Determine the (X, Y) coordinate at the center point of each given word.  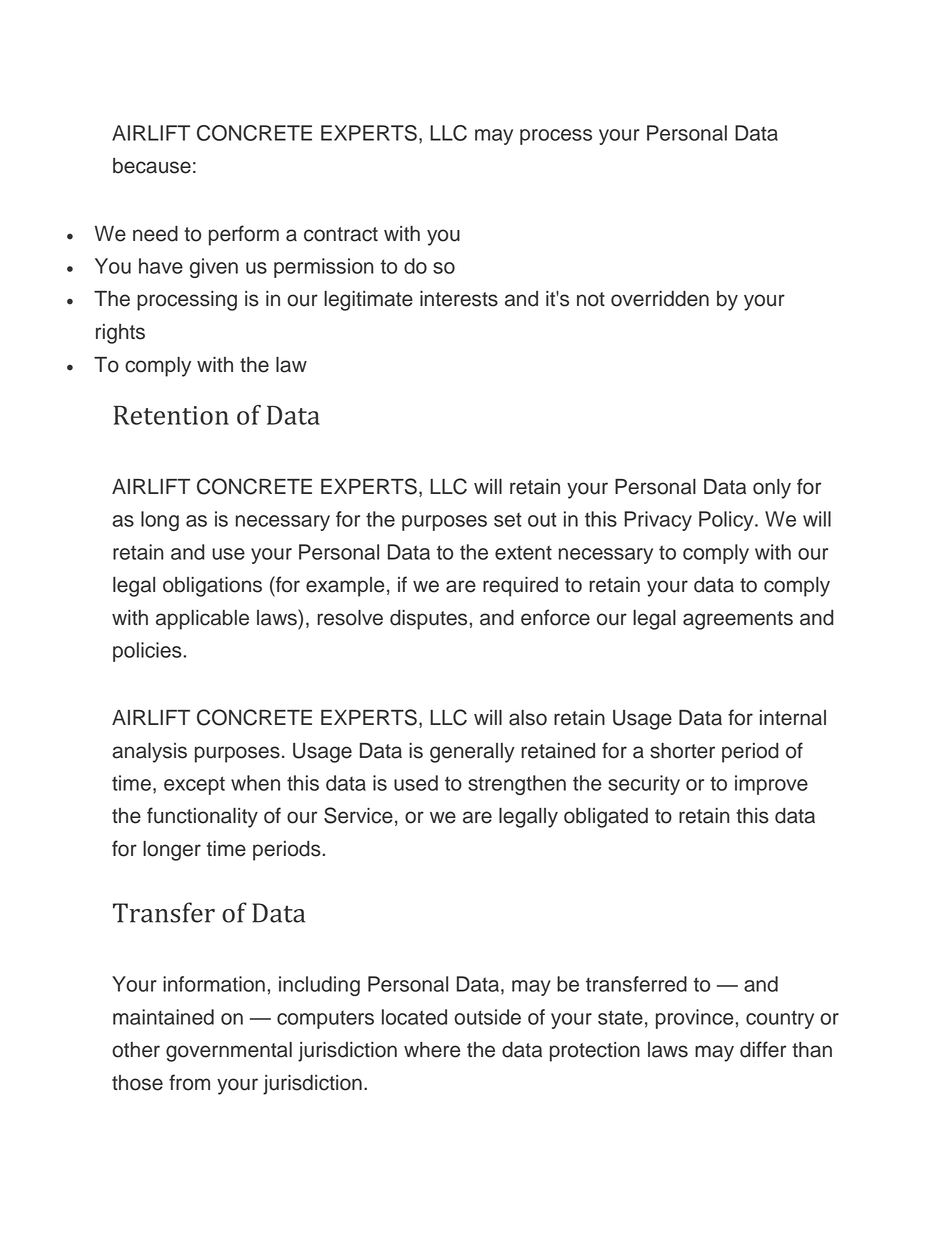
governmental (229, 1052)
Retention (171, 415)
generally (472, 753)
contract (341, 234)
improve (771, 785)
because (152, 166)
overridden (660, 299)
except (194, 785)
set (508, 520)
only (772, 489)
